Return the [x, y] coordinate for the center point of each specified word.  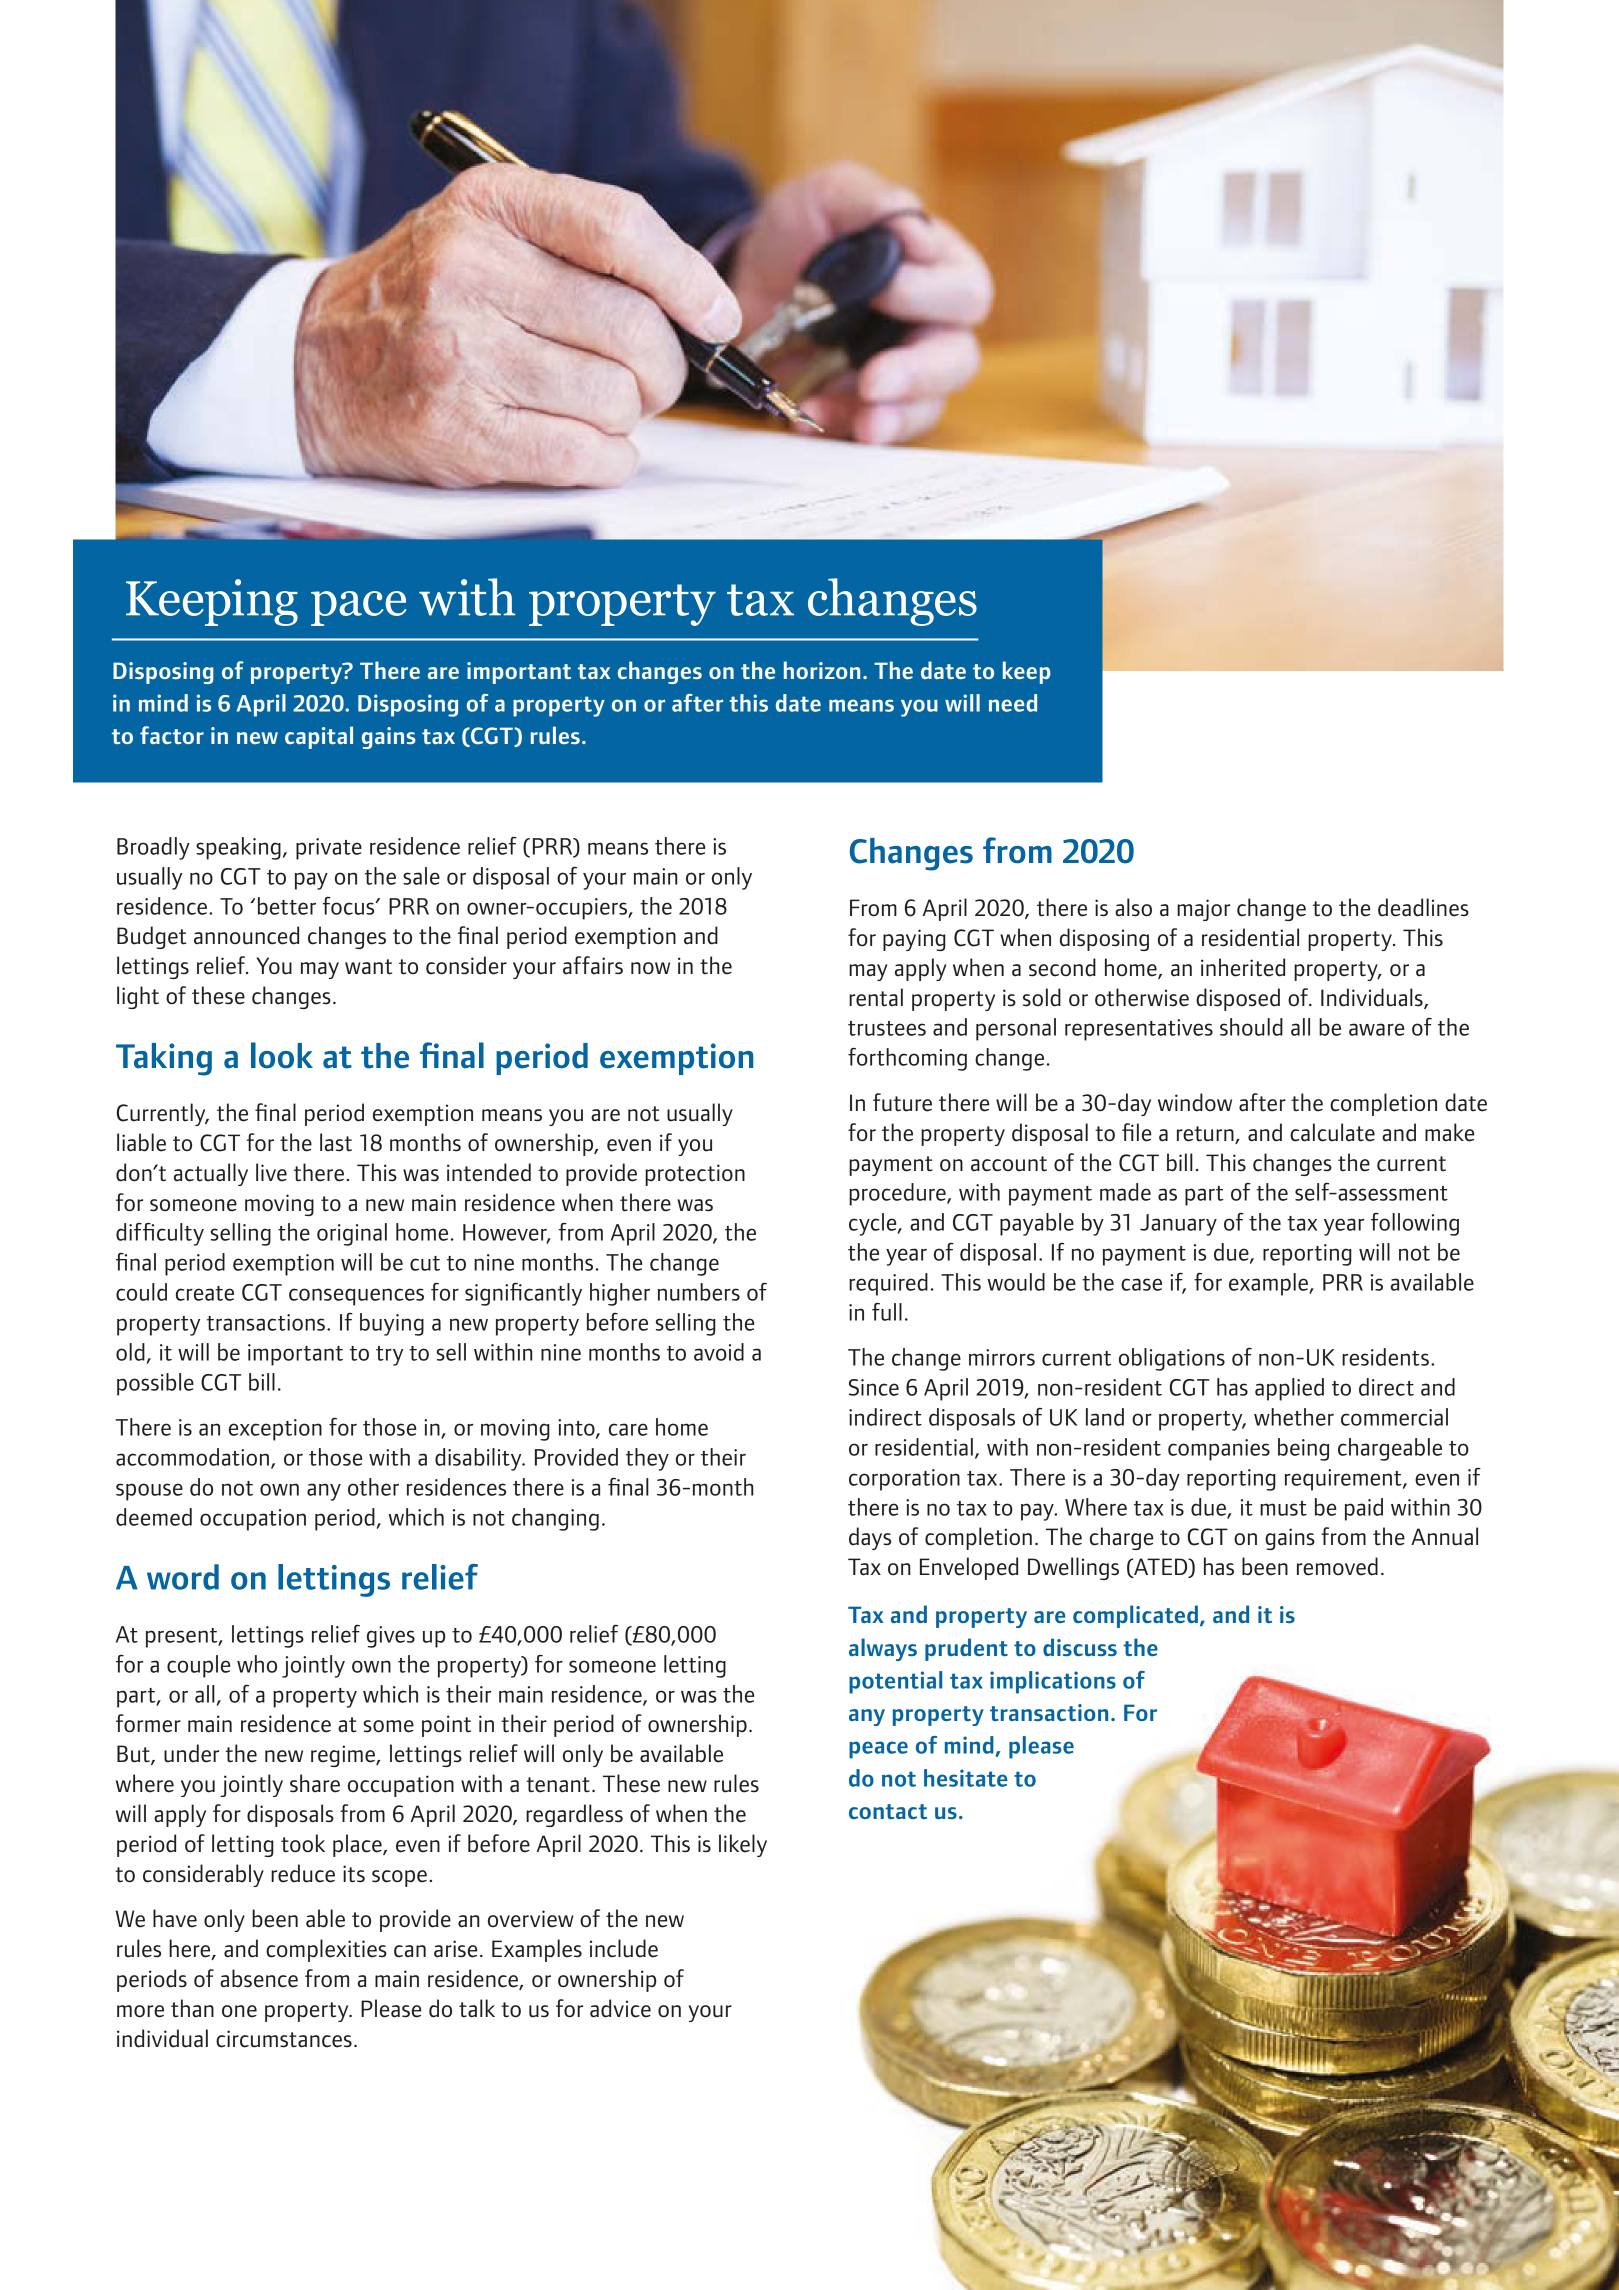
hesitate [966, 1778]
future [902, 1102]
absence [259, 1978]
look [282, 1055]
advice [620, 2008]
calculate [1332, 1132]
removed [1337, 1566]
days [870, 1538]
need [1013, 703]
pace [358, 608]
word [183, 1577]
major [1203, 910]
